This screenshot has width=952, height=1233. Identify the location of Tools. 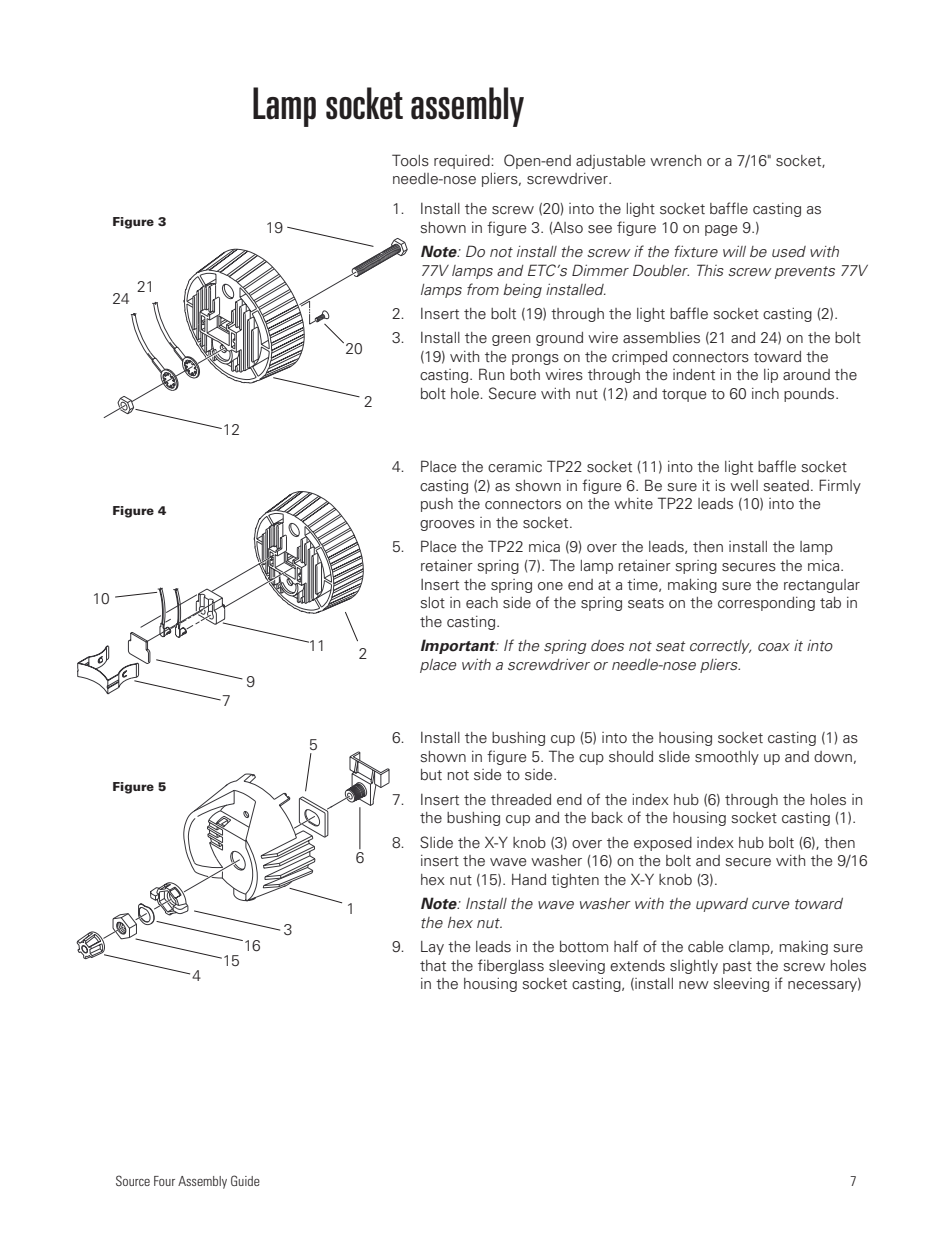
(410, 160).
